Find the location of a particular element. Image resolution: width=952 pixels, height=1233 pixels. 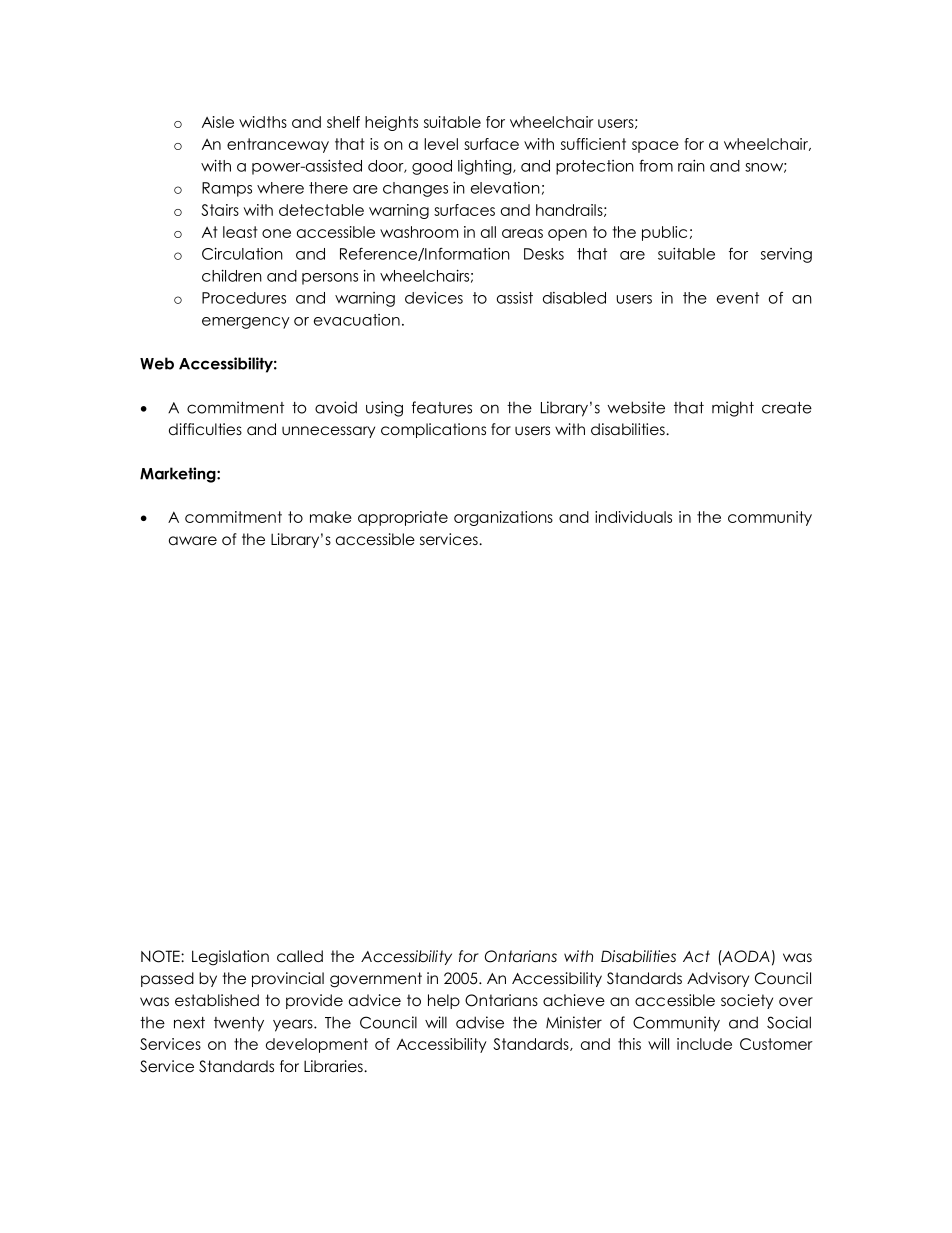

lighting is located at coordinates (486, 167).
